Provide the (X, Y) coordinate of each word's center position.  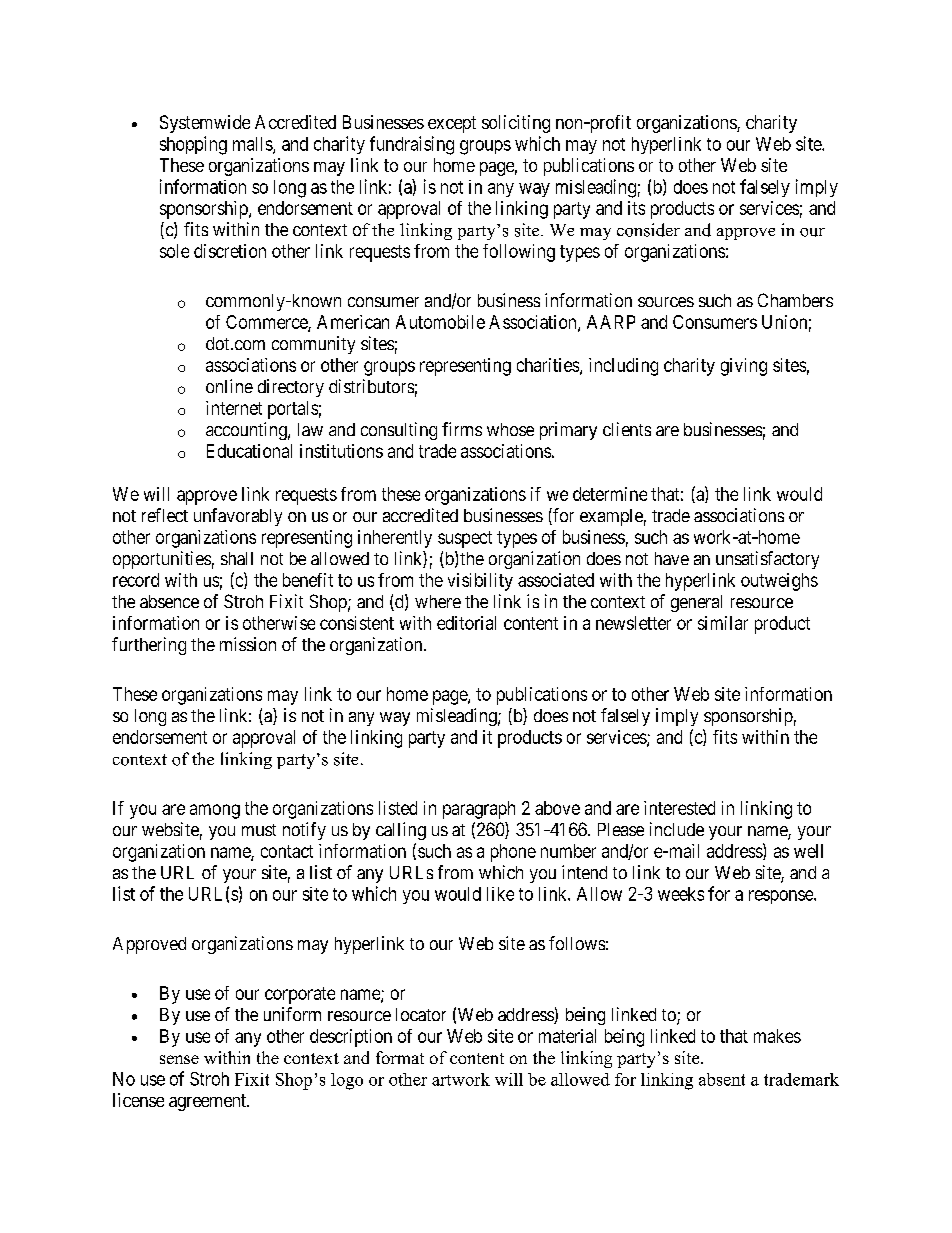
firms (462, 429)
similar (723, 623)
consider (648, 230)
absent (722, 1079)
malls (253, 145)
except (452, 124)
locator (421, 1014)
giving (744, 367)
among (215, 811)
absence (169, 601)
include (677, 829)
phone (513, 853)
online (229, 386)
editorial (466, 623)
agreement (208, 1102)
